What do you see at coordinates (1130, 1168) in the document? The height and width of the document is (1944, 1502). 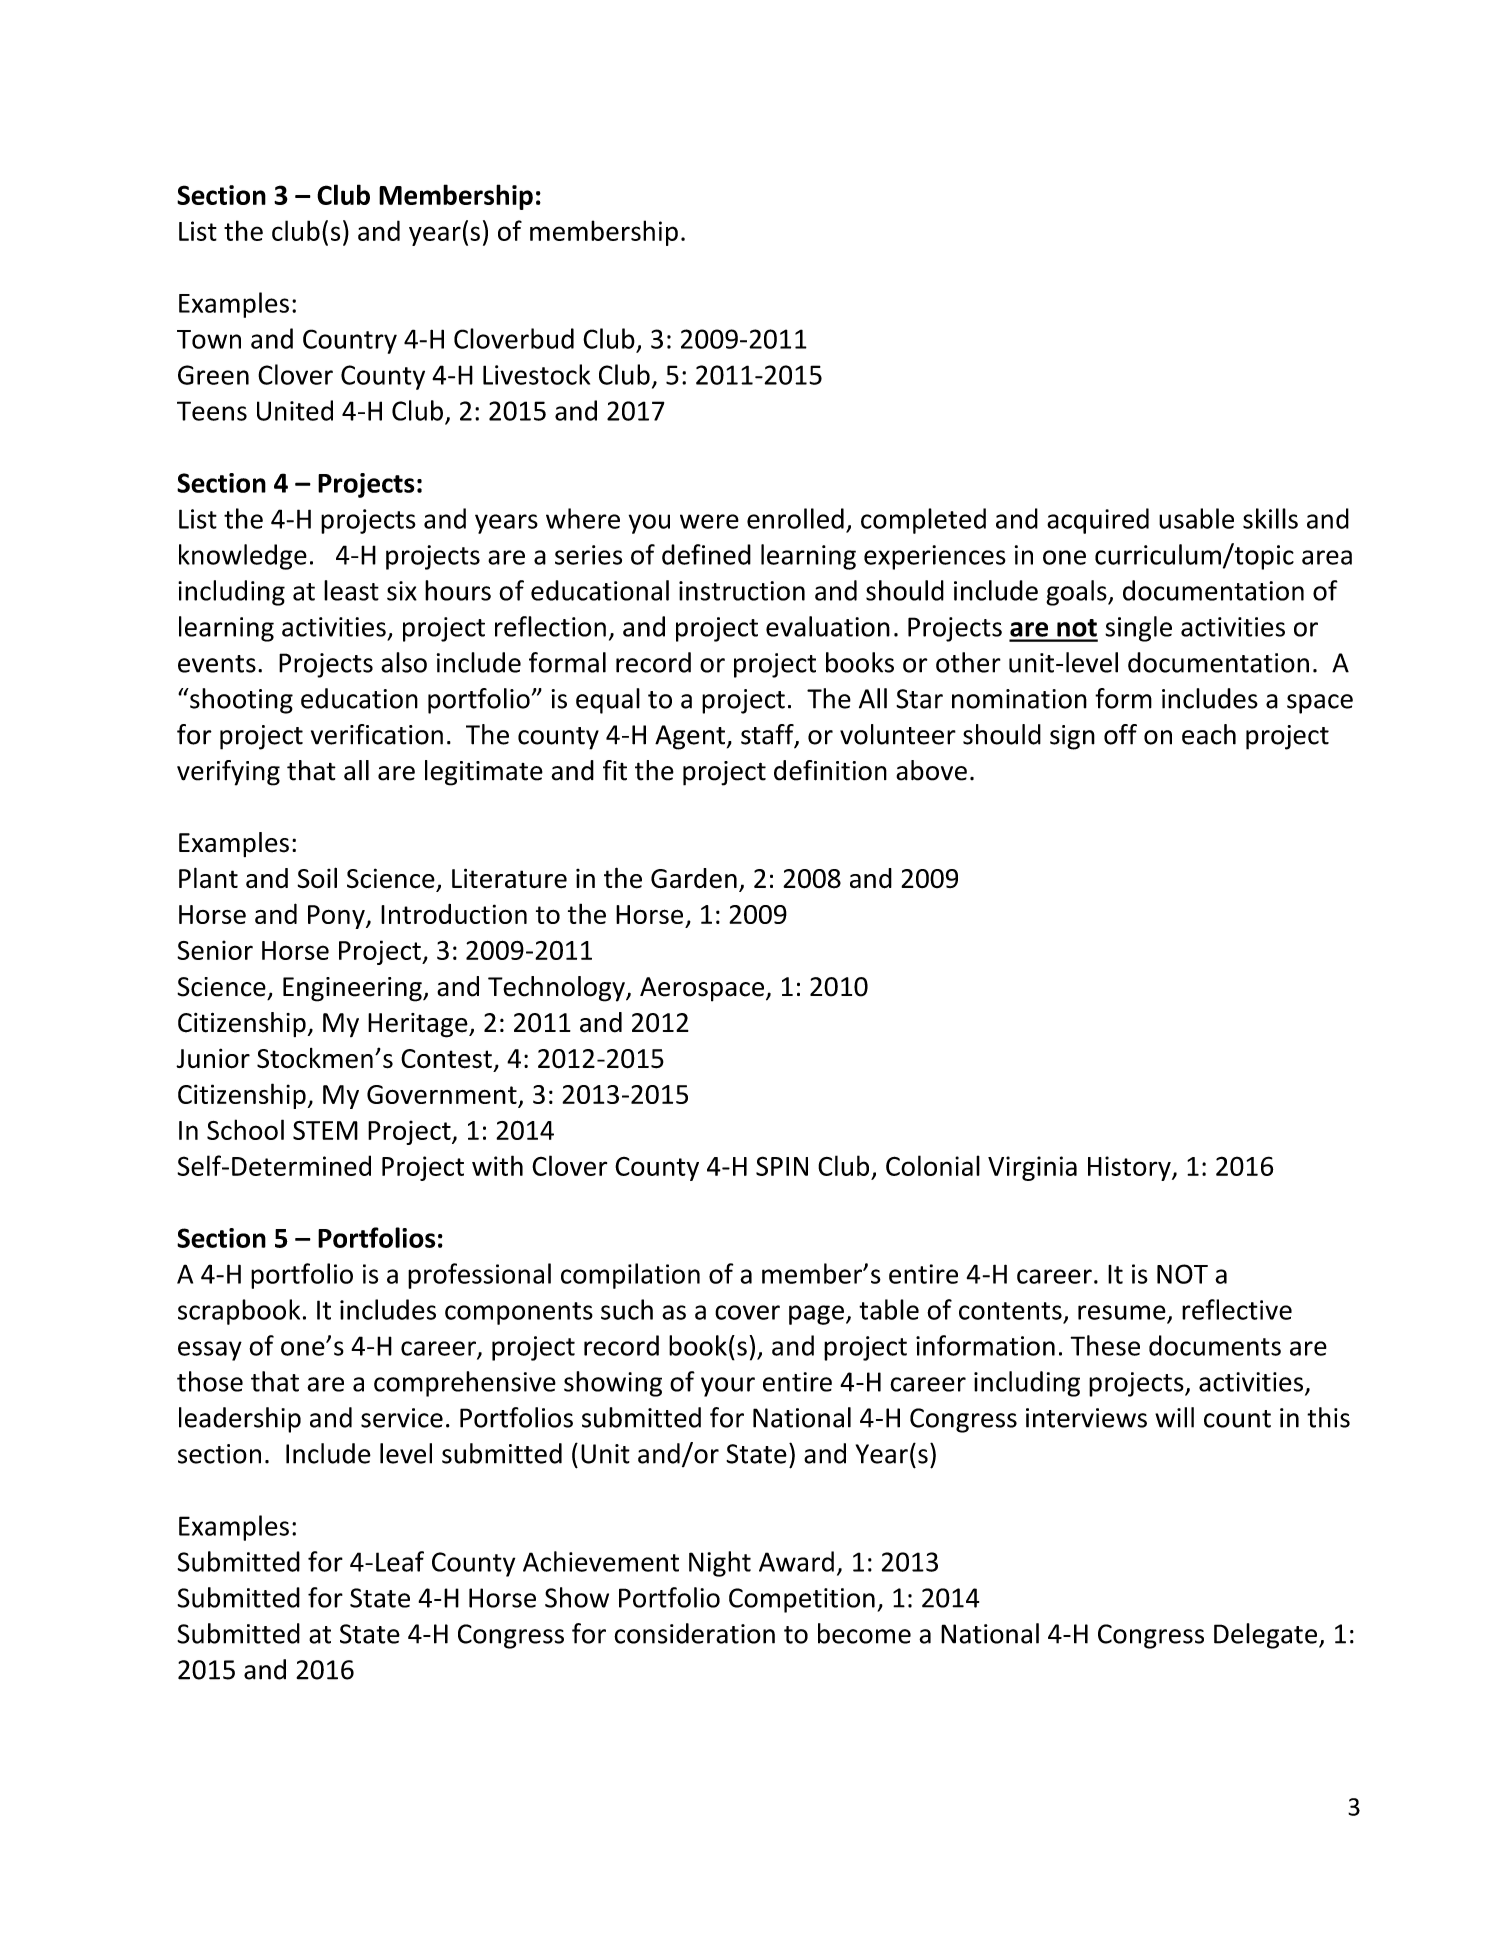 I see `History` at bounding box center [1130, 1168].
